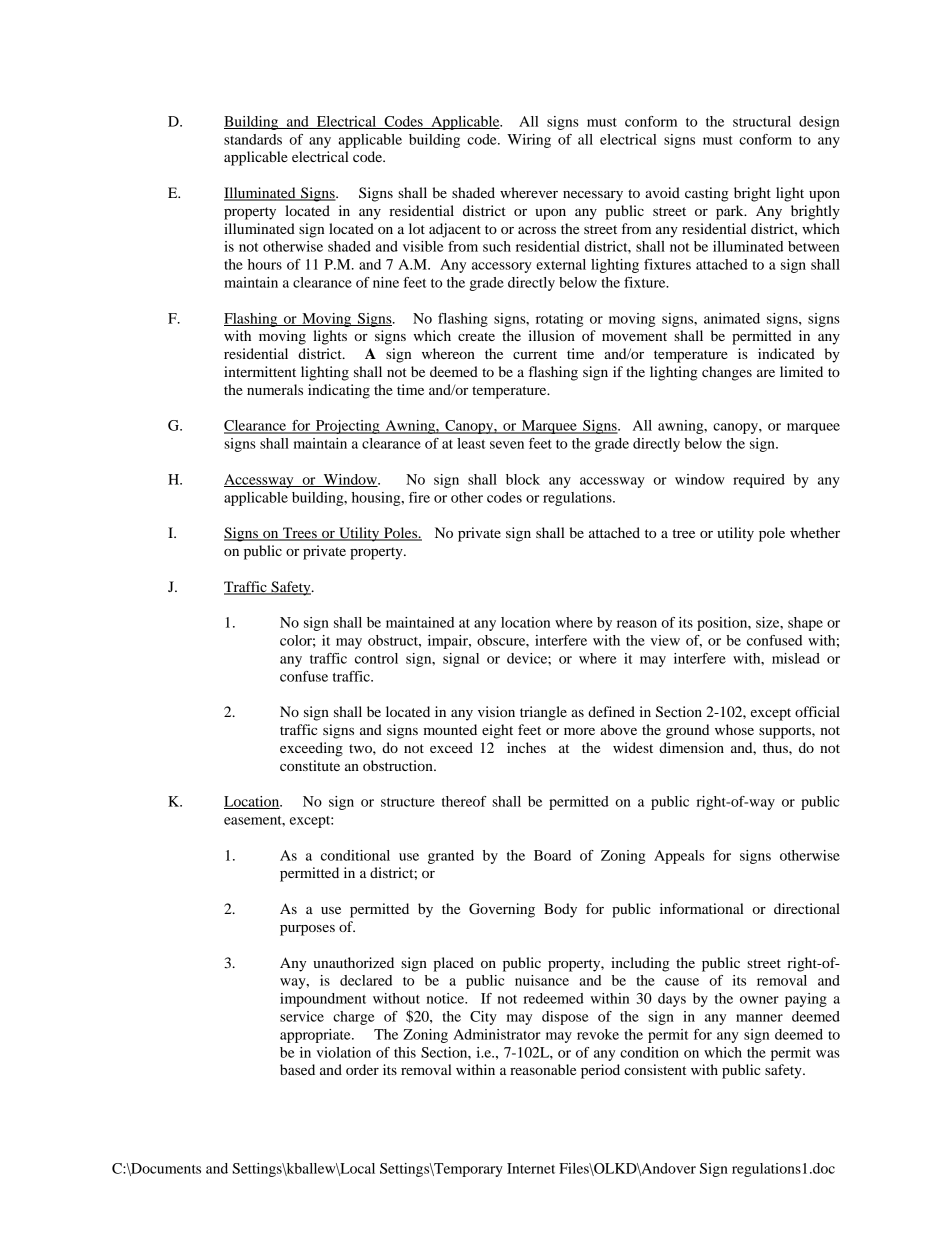 The width and height of the document is (952, 1233). Describe the element at coordinates (253, 139) in the document. I see `standards` at that location.
